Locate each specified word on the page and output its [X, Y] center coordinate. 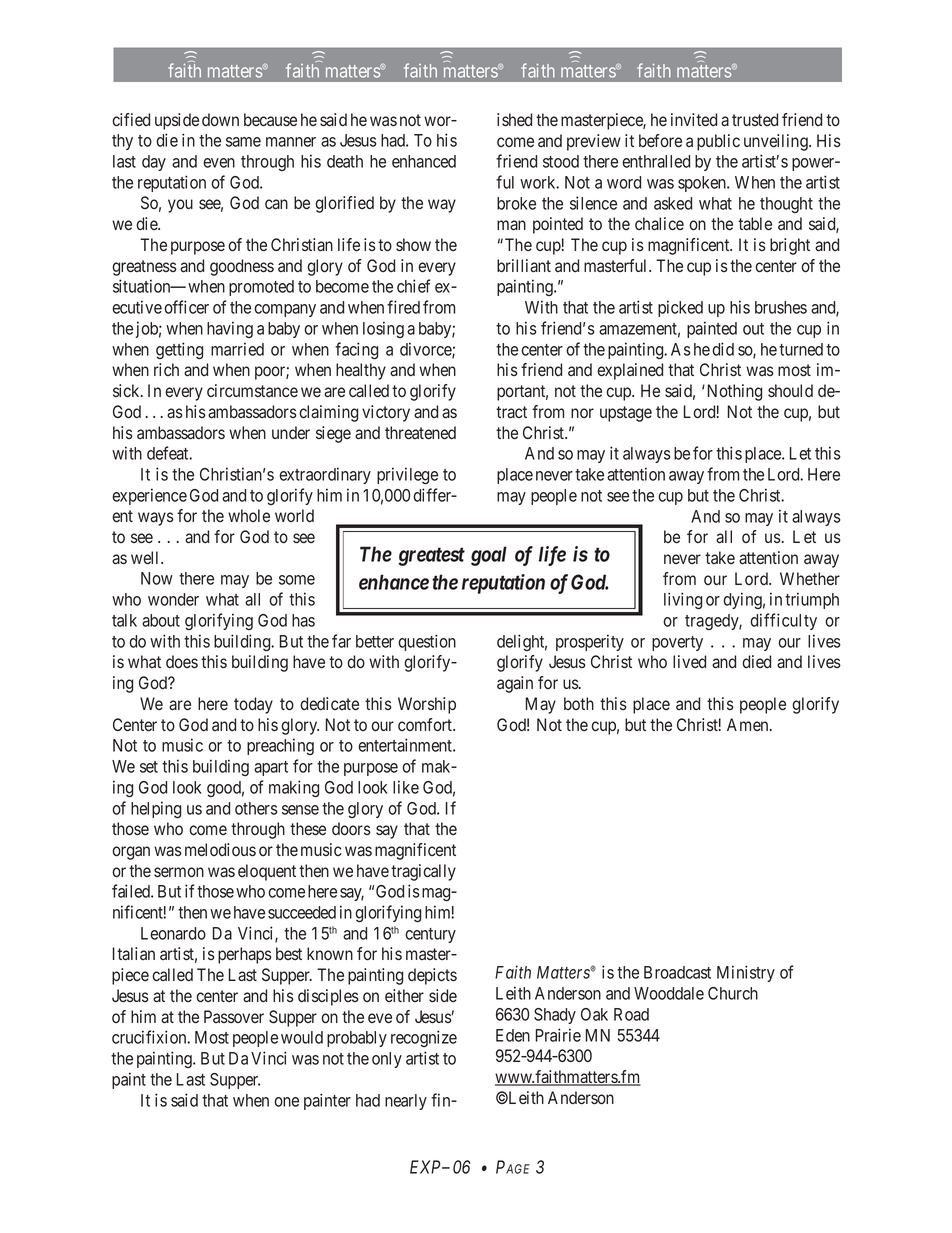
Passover [234, 1016]
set [149, 767]
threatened [420, 433]
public [718, 142]
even [219, 163]
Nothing [735, 392]
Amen [749, 724]
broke [516, 203]
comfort [426, 725]
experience [149, 496]
